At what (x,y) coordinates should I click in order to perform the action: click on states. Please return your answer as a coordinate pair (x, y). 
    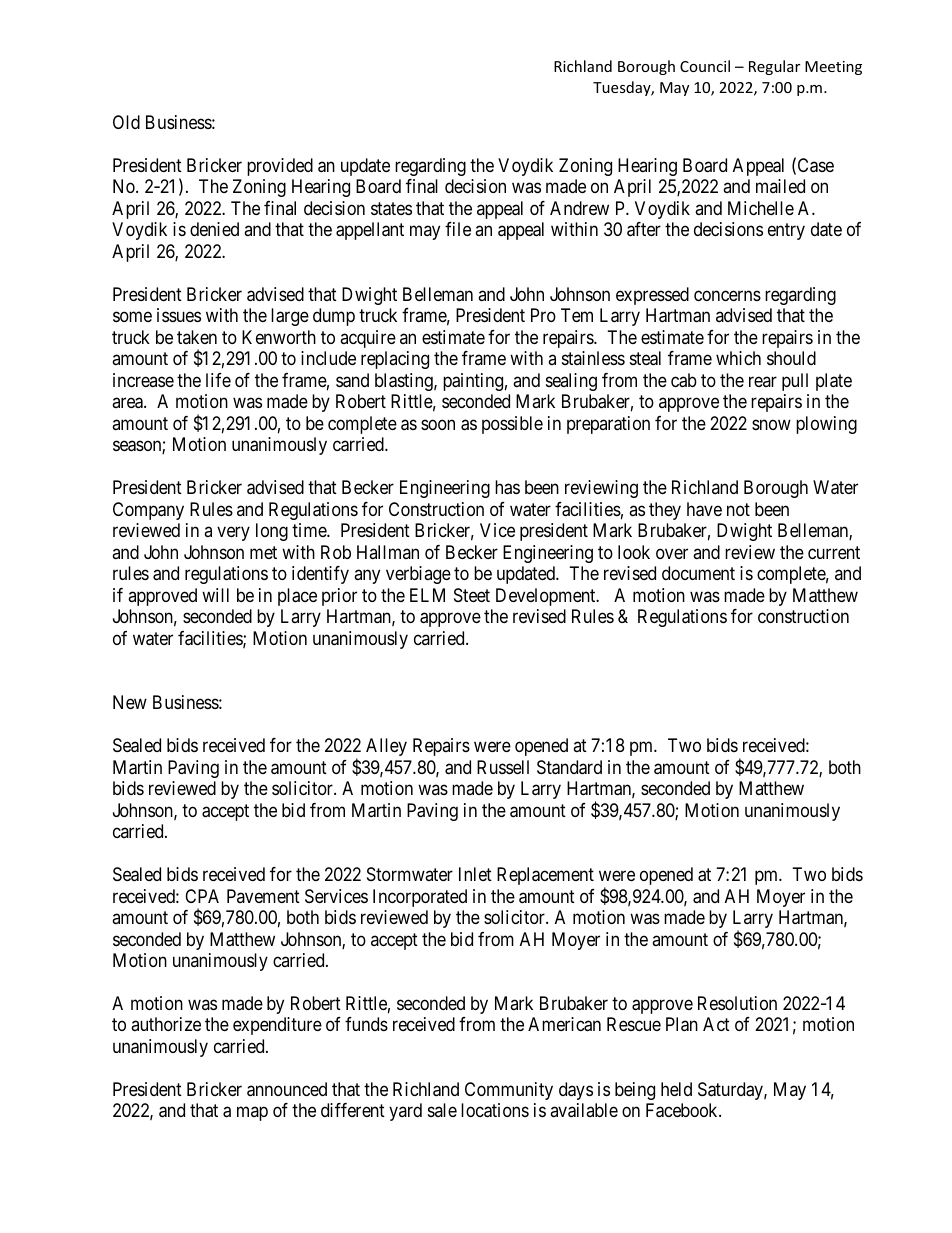
    Looking at the image, I should click on (391, 209).
